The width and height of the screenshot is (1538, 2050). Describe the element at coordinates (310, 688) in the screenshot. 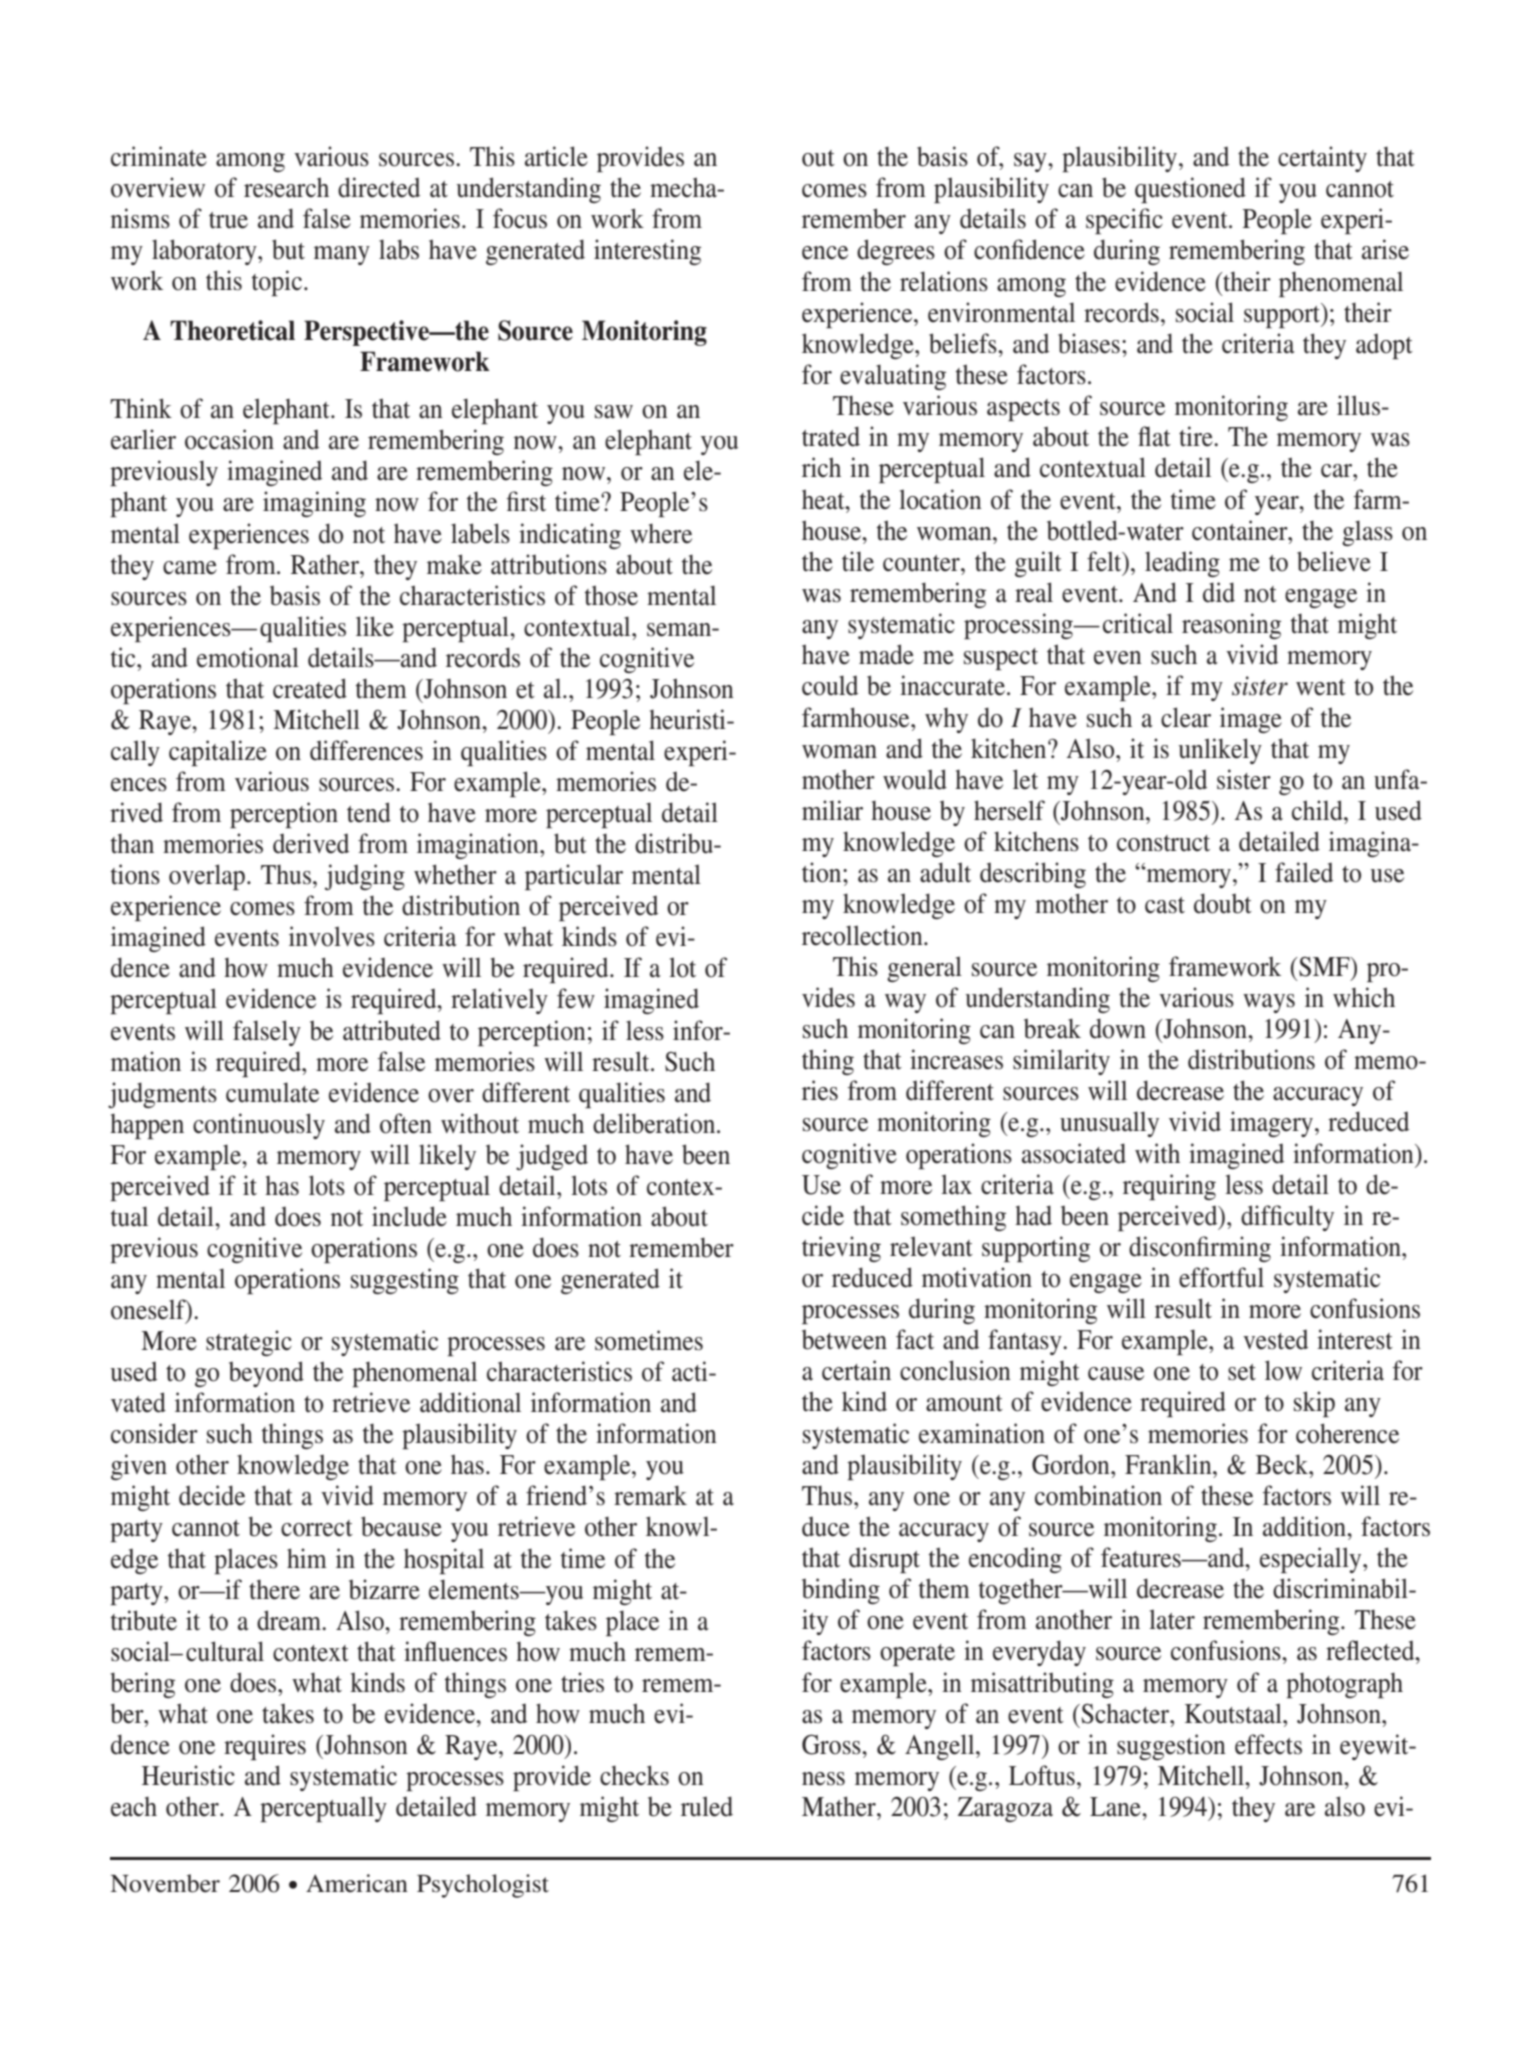

I see `created` at that location.
